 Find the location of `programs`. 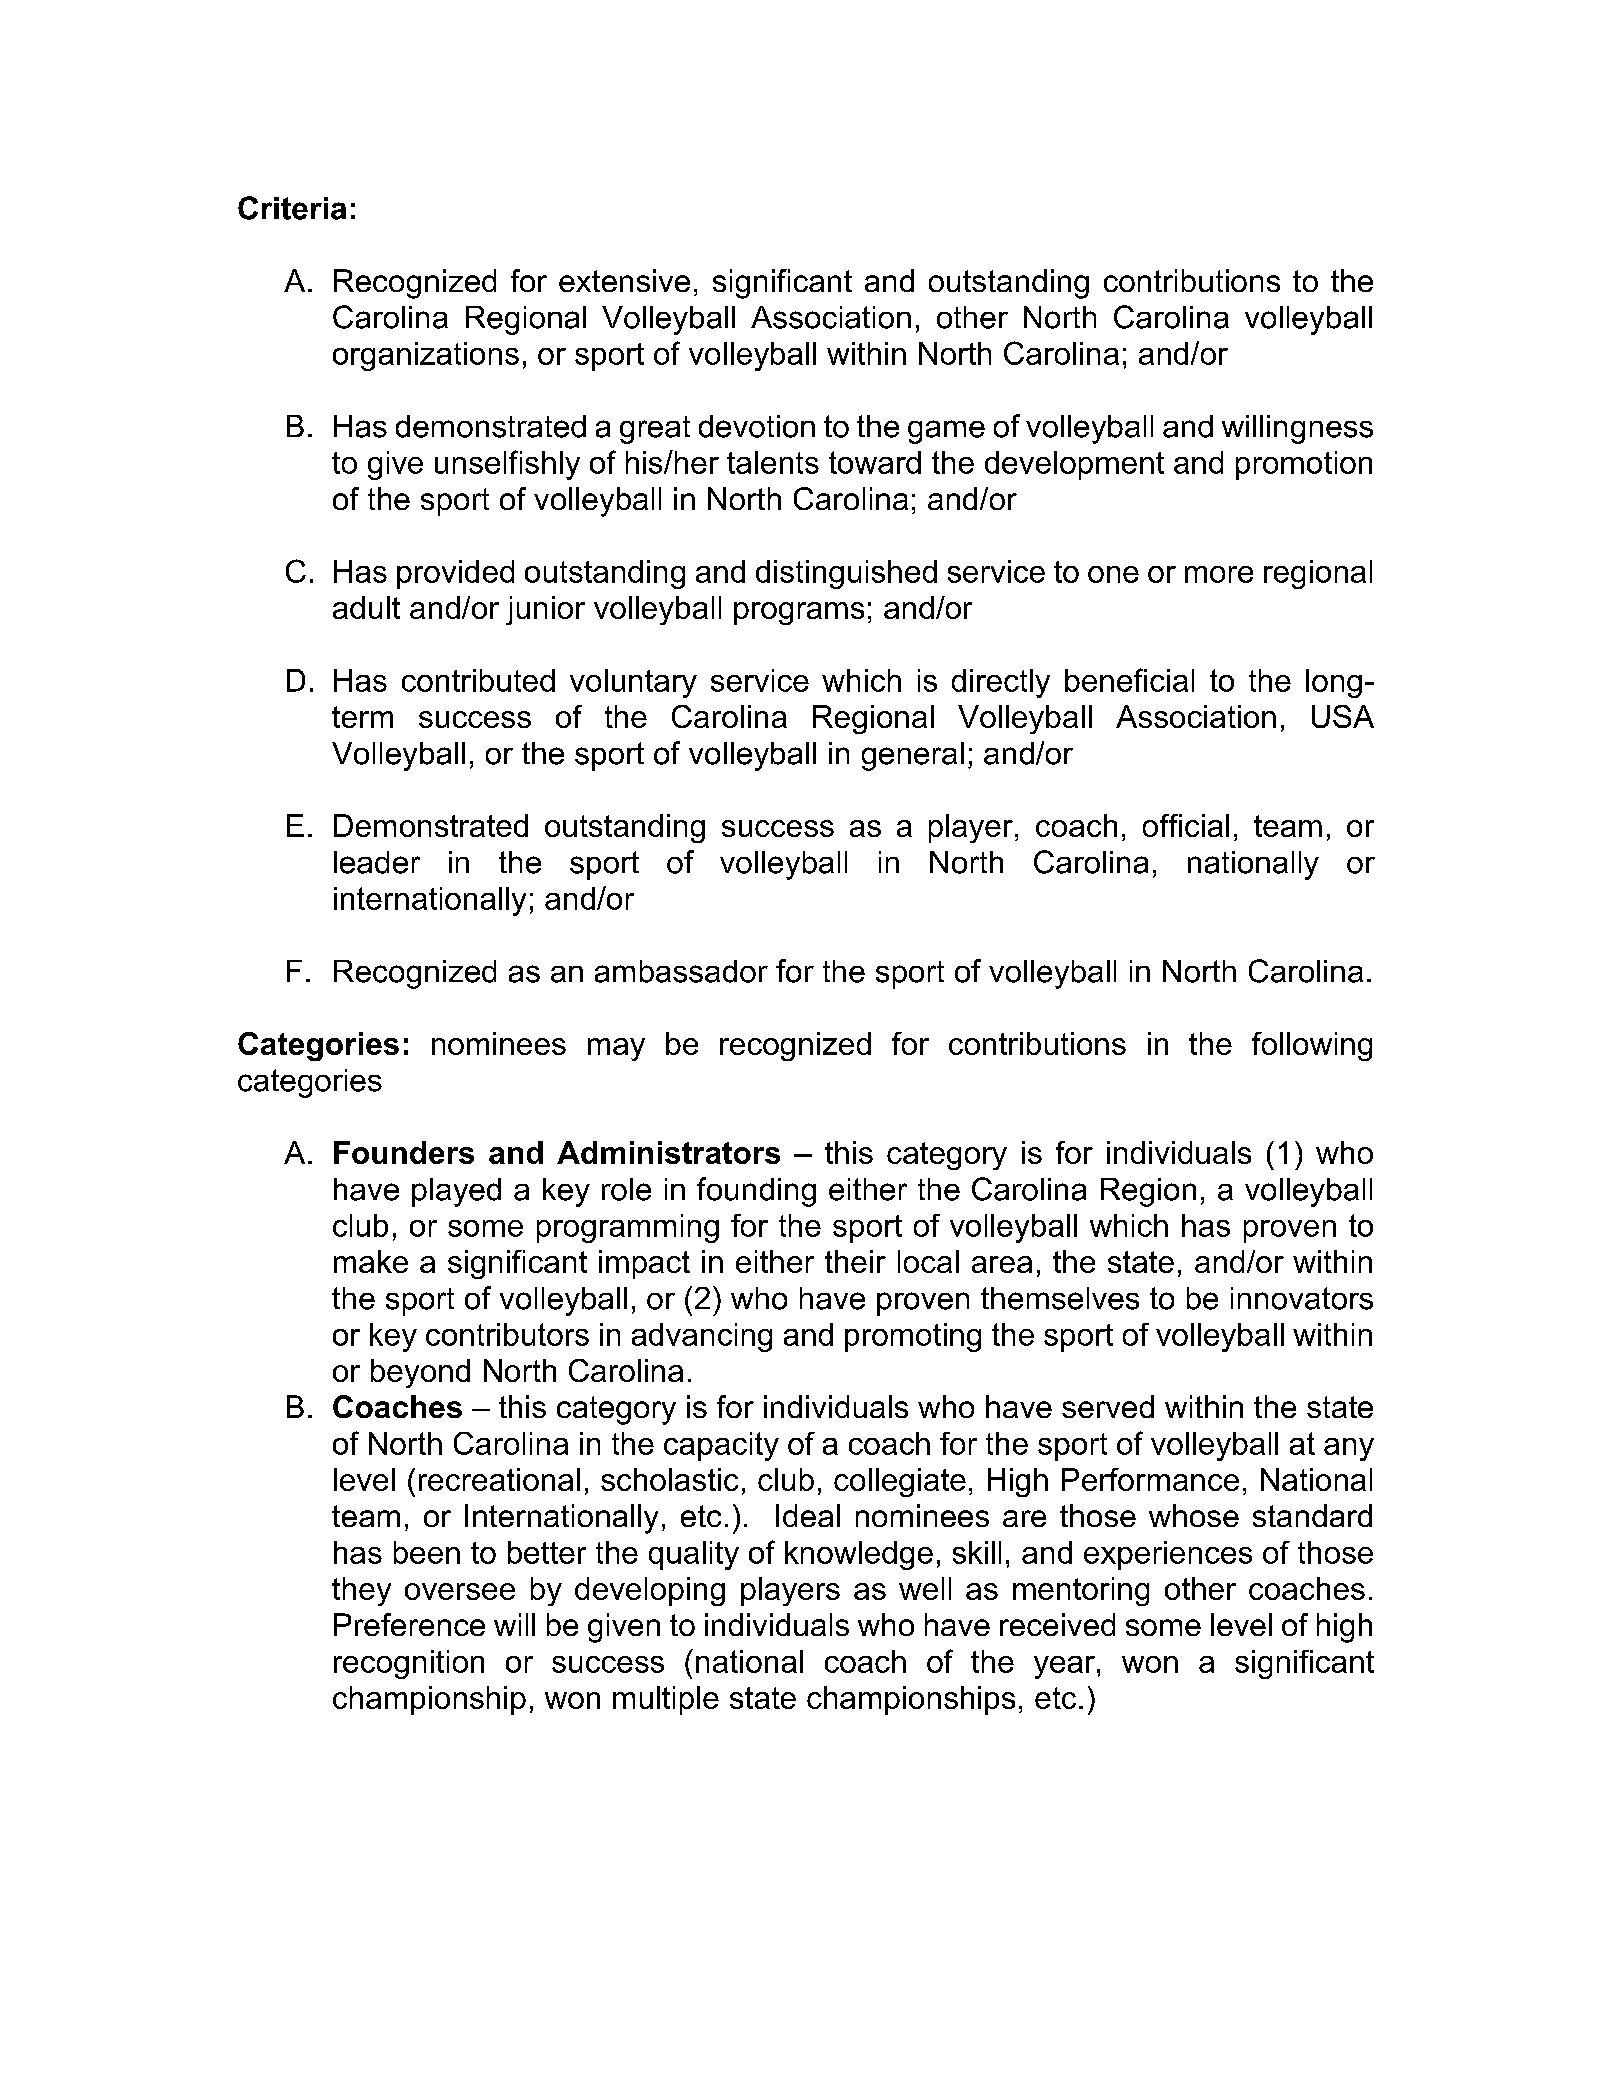

programs is located at coordinates (799, 613).
